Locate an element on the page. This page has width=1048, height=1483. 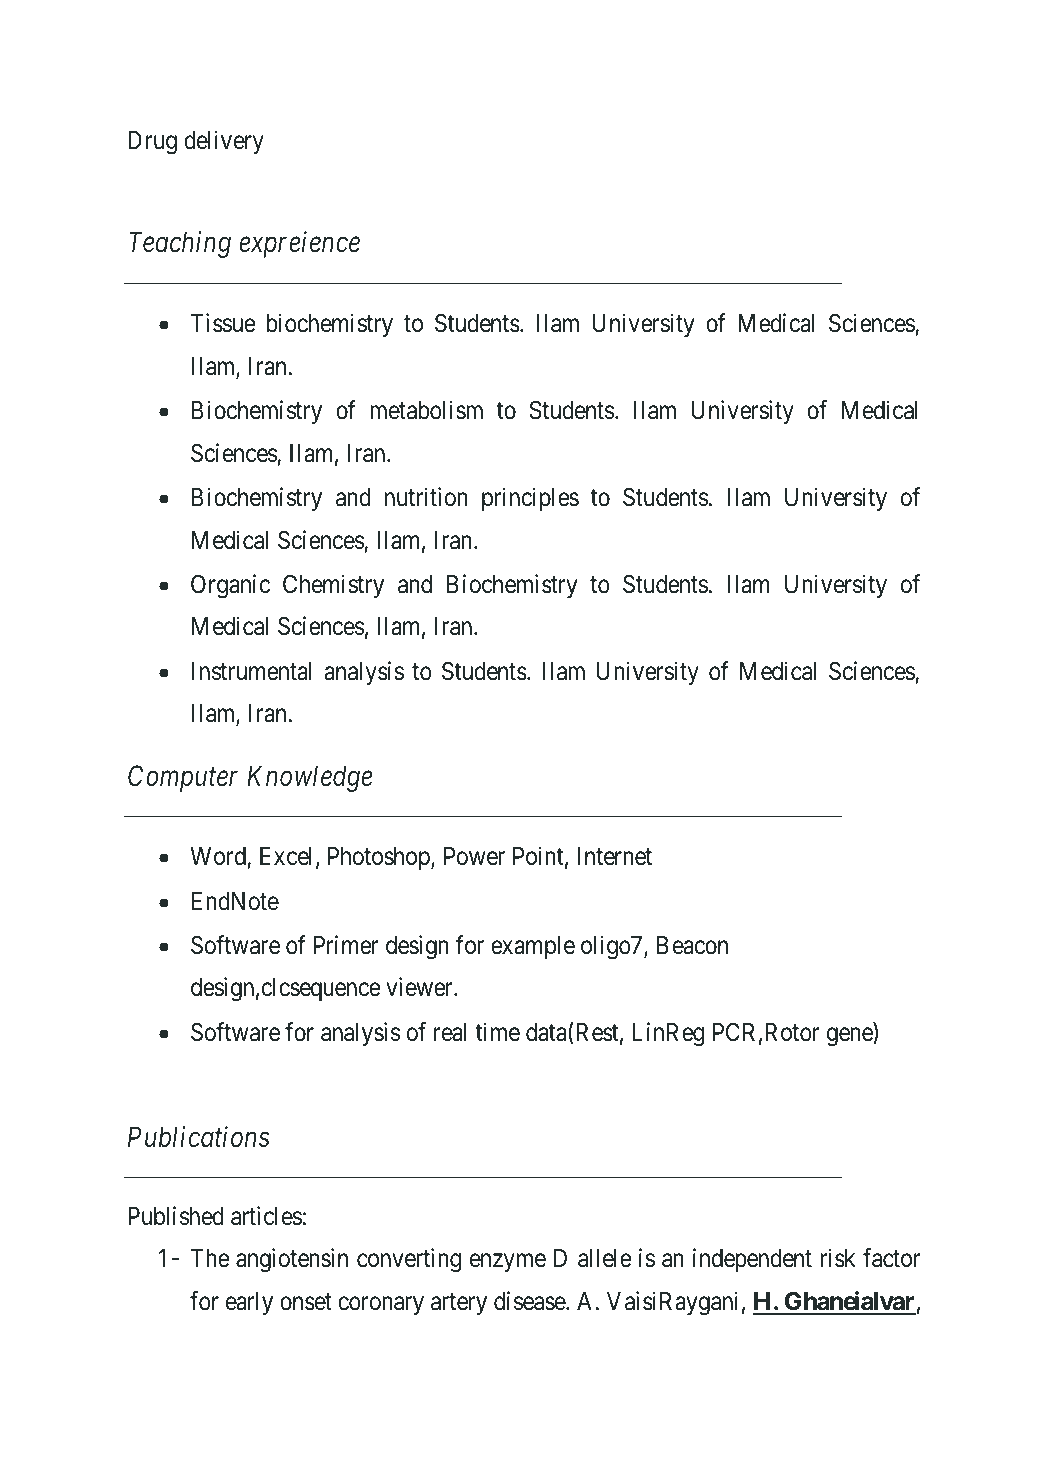
Internet is located at coordinates (614, 856).
